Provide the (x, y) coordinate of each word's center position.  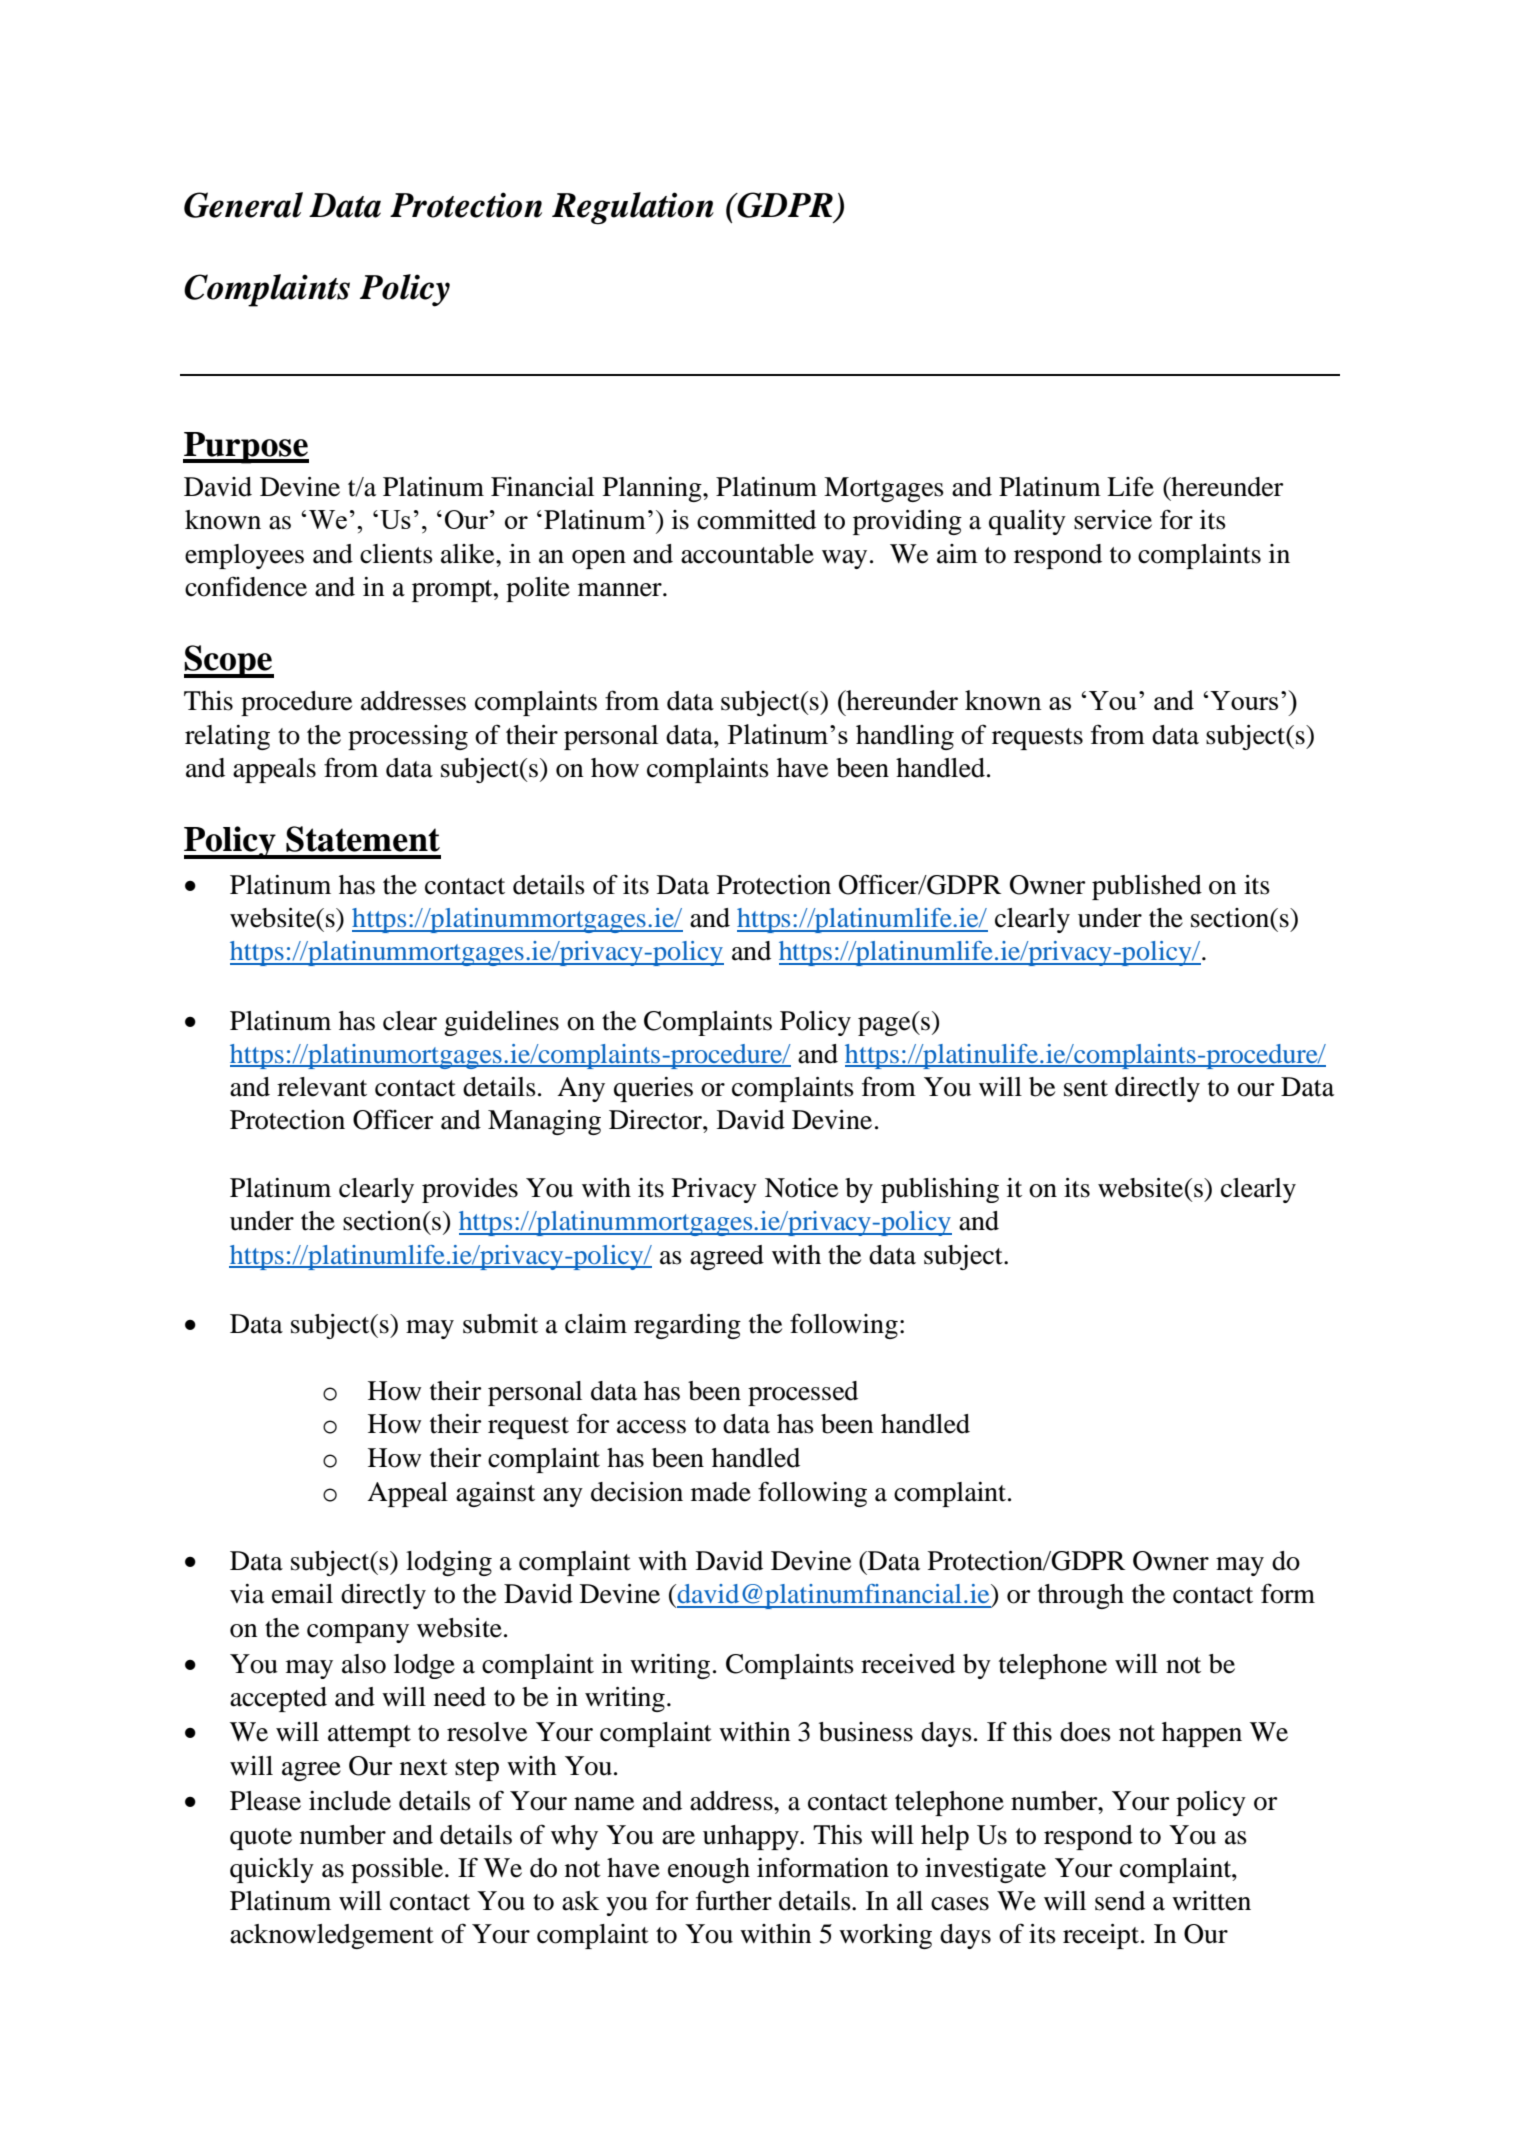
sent (1086, 1088)
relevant (322, 1087)
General (243, 205)
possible (398, 1870)
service (1113, 520)
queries (653, 1089)
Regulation (633, 208)
